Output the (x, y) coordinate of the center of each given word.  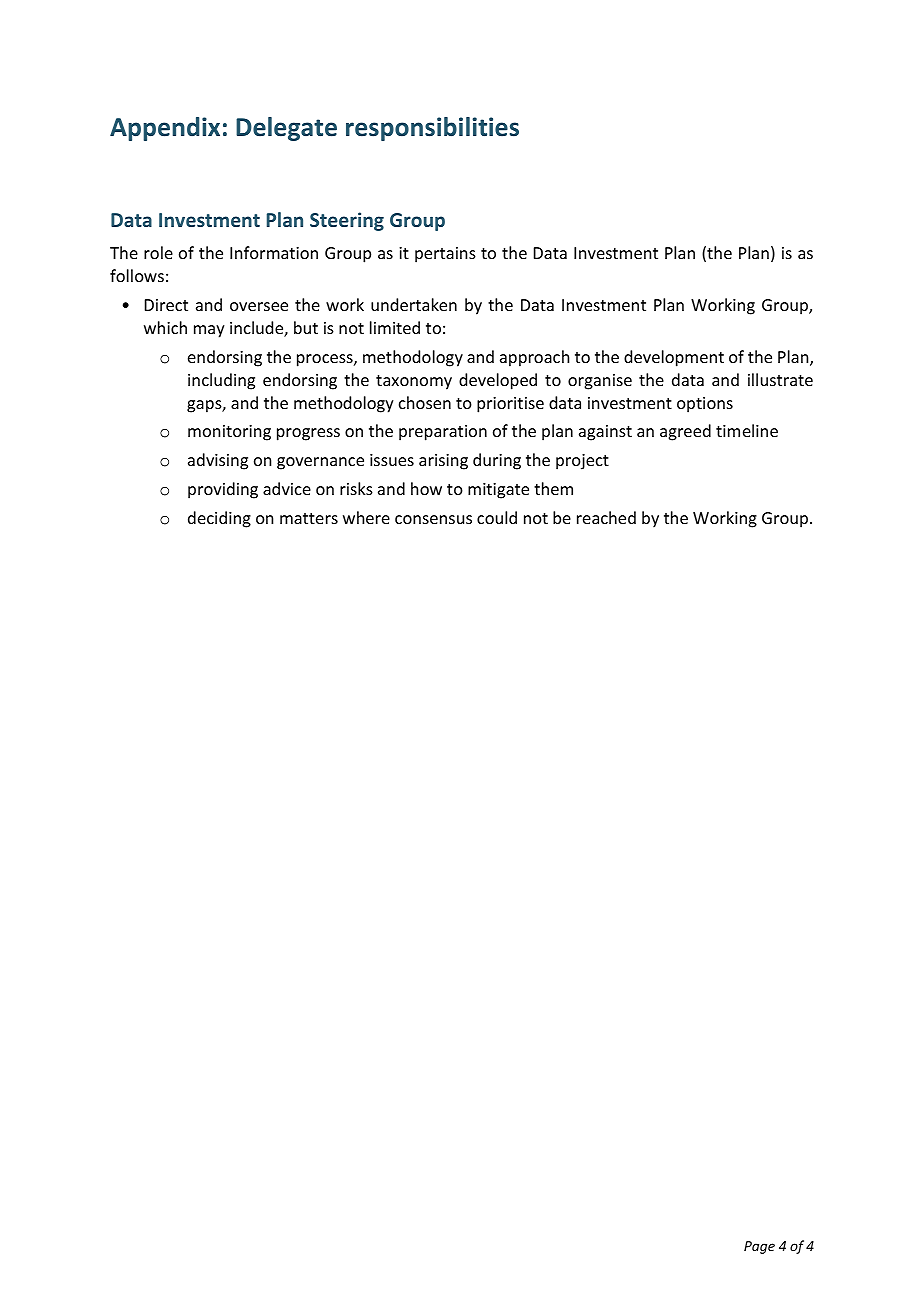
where (366, 517)
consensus (433, 519)
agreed (685, 432)
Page (759, 1247)
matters (309, 518)
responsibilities (432, 129)
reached (606, 517)
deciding (219, 519)
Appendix (165, 129)
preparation (443, 433)
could (497, 517)
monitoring (229, 433)
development (674, 358)
